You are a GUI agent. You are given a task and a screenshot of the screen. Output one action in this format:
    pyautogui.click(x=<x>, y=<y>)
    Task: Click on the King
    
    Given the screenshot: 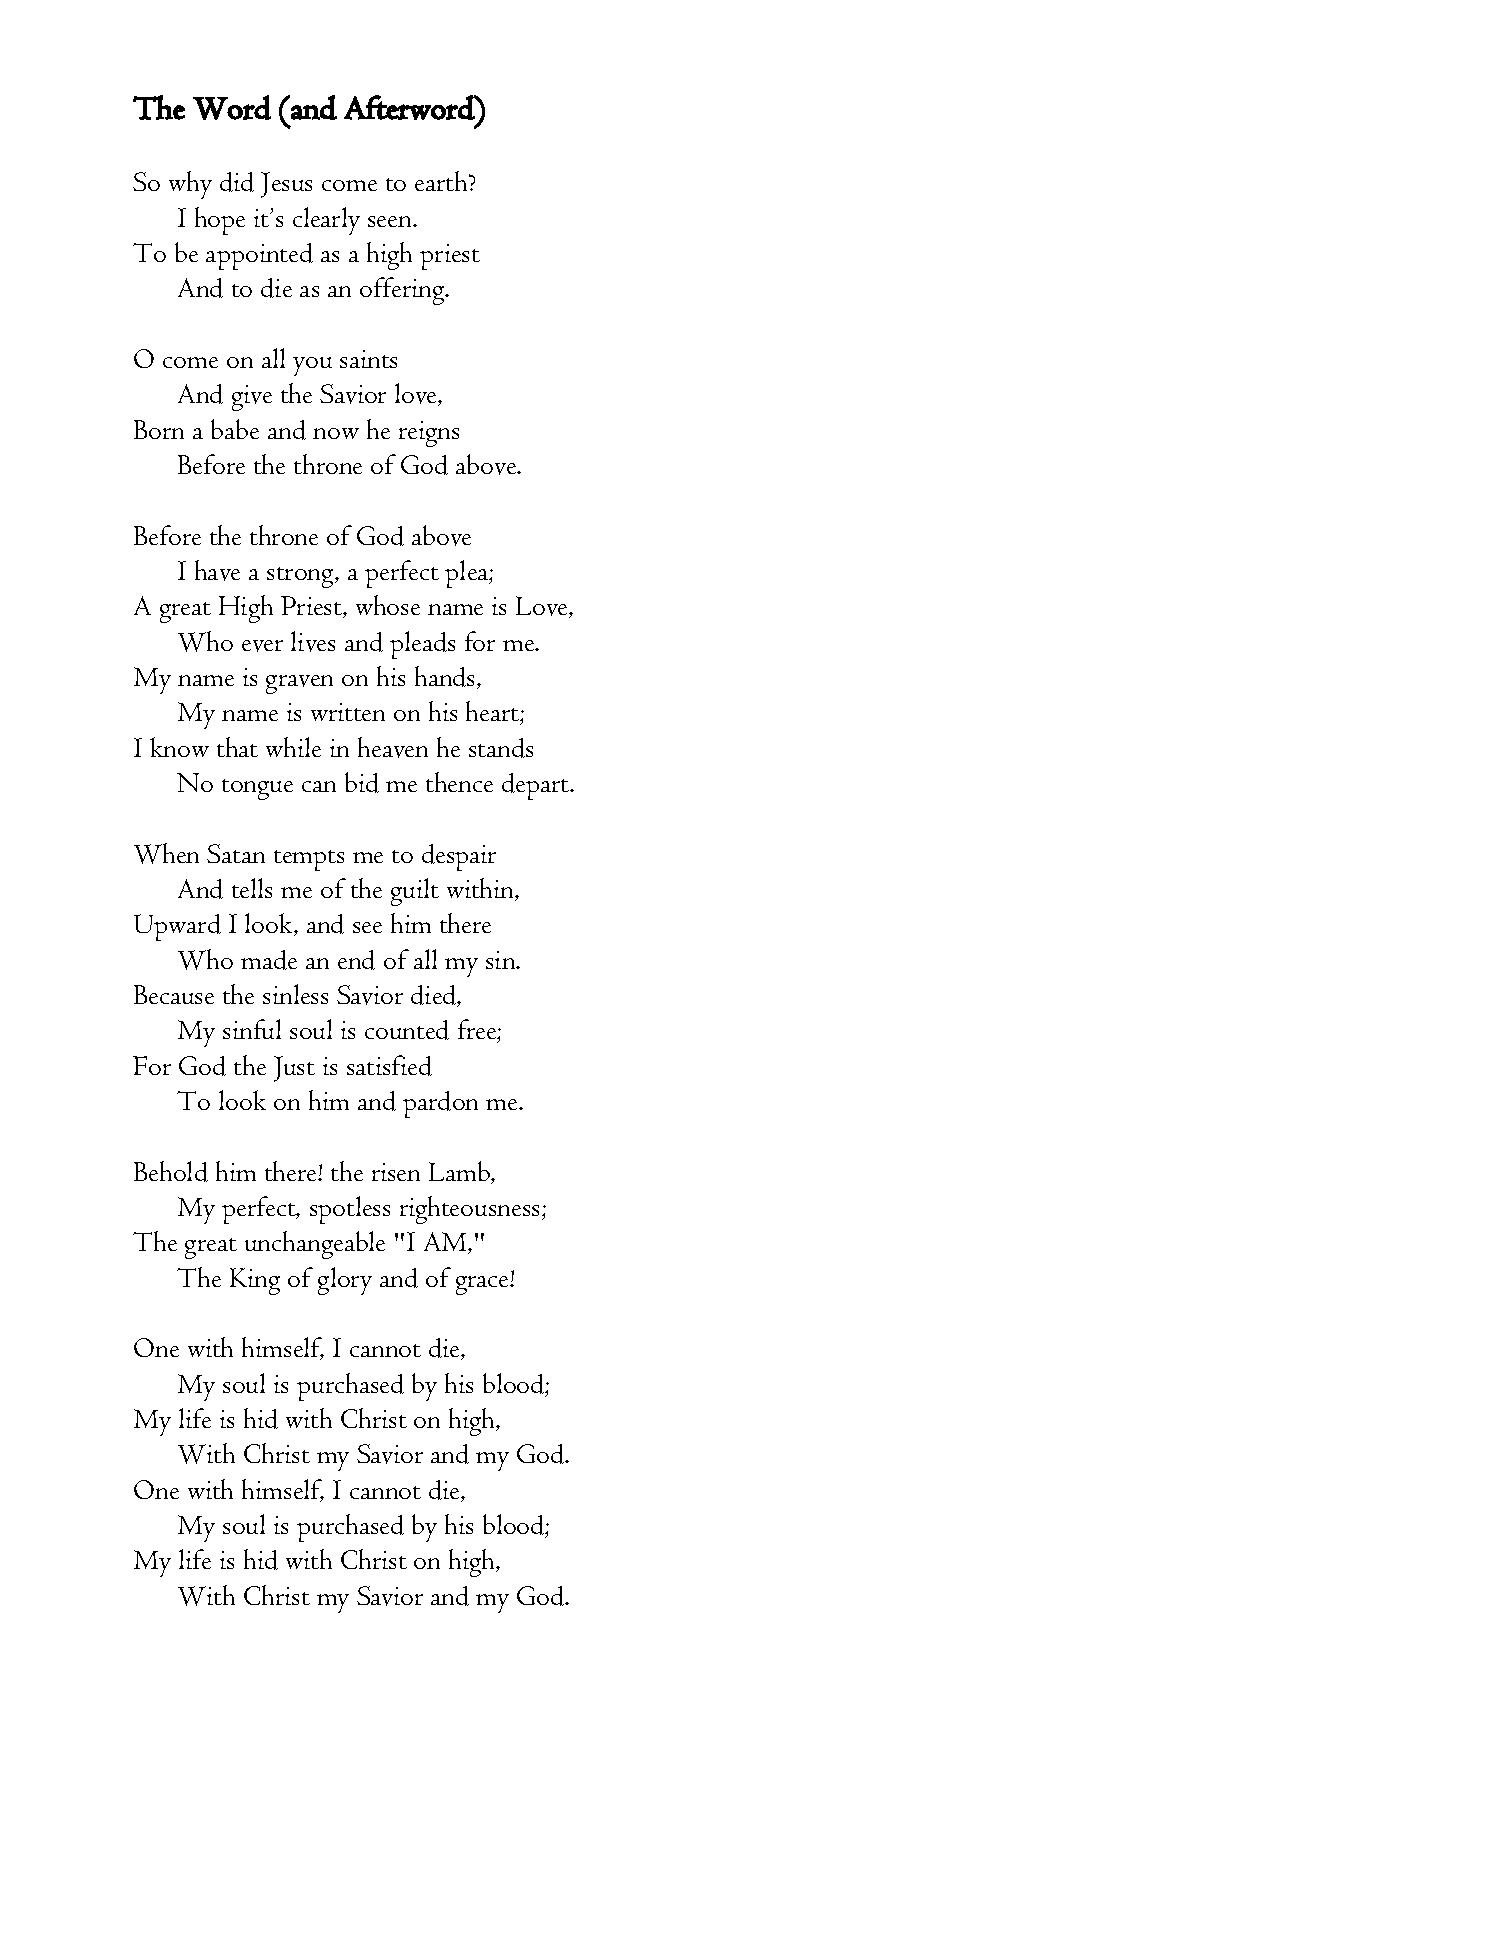 What is the action you would take?
    pyautogui.click(x=255, y=1281)
